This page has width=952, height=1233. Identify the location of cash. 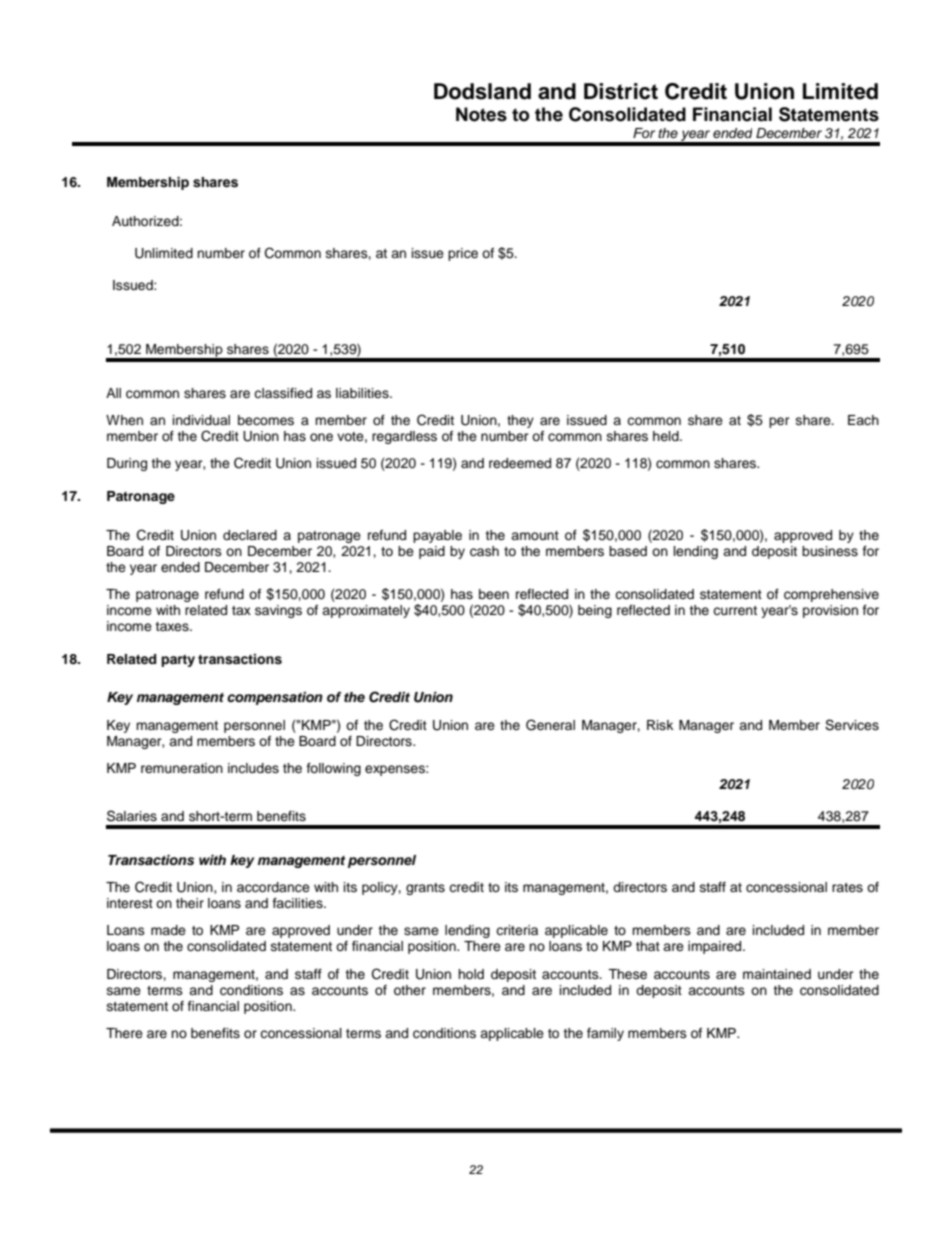
(484, 551).
